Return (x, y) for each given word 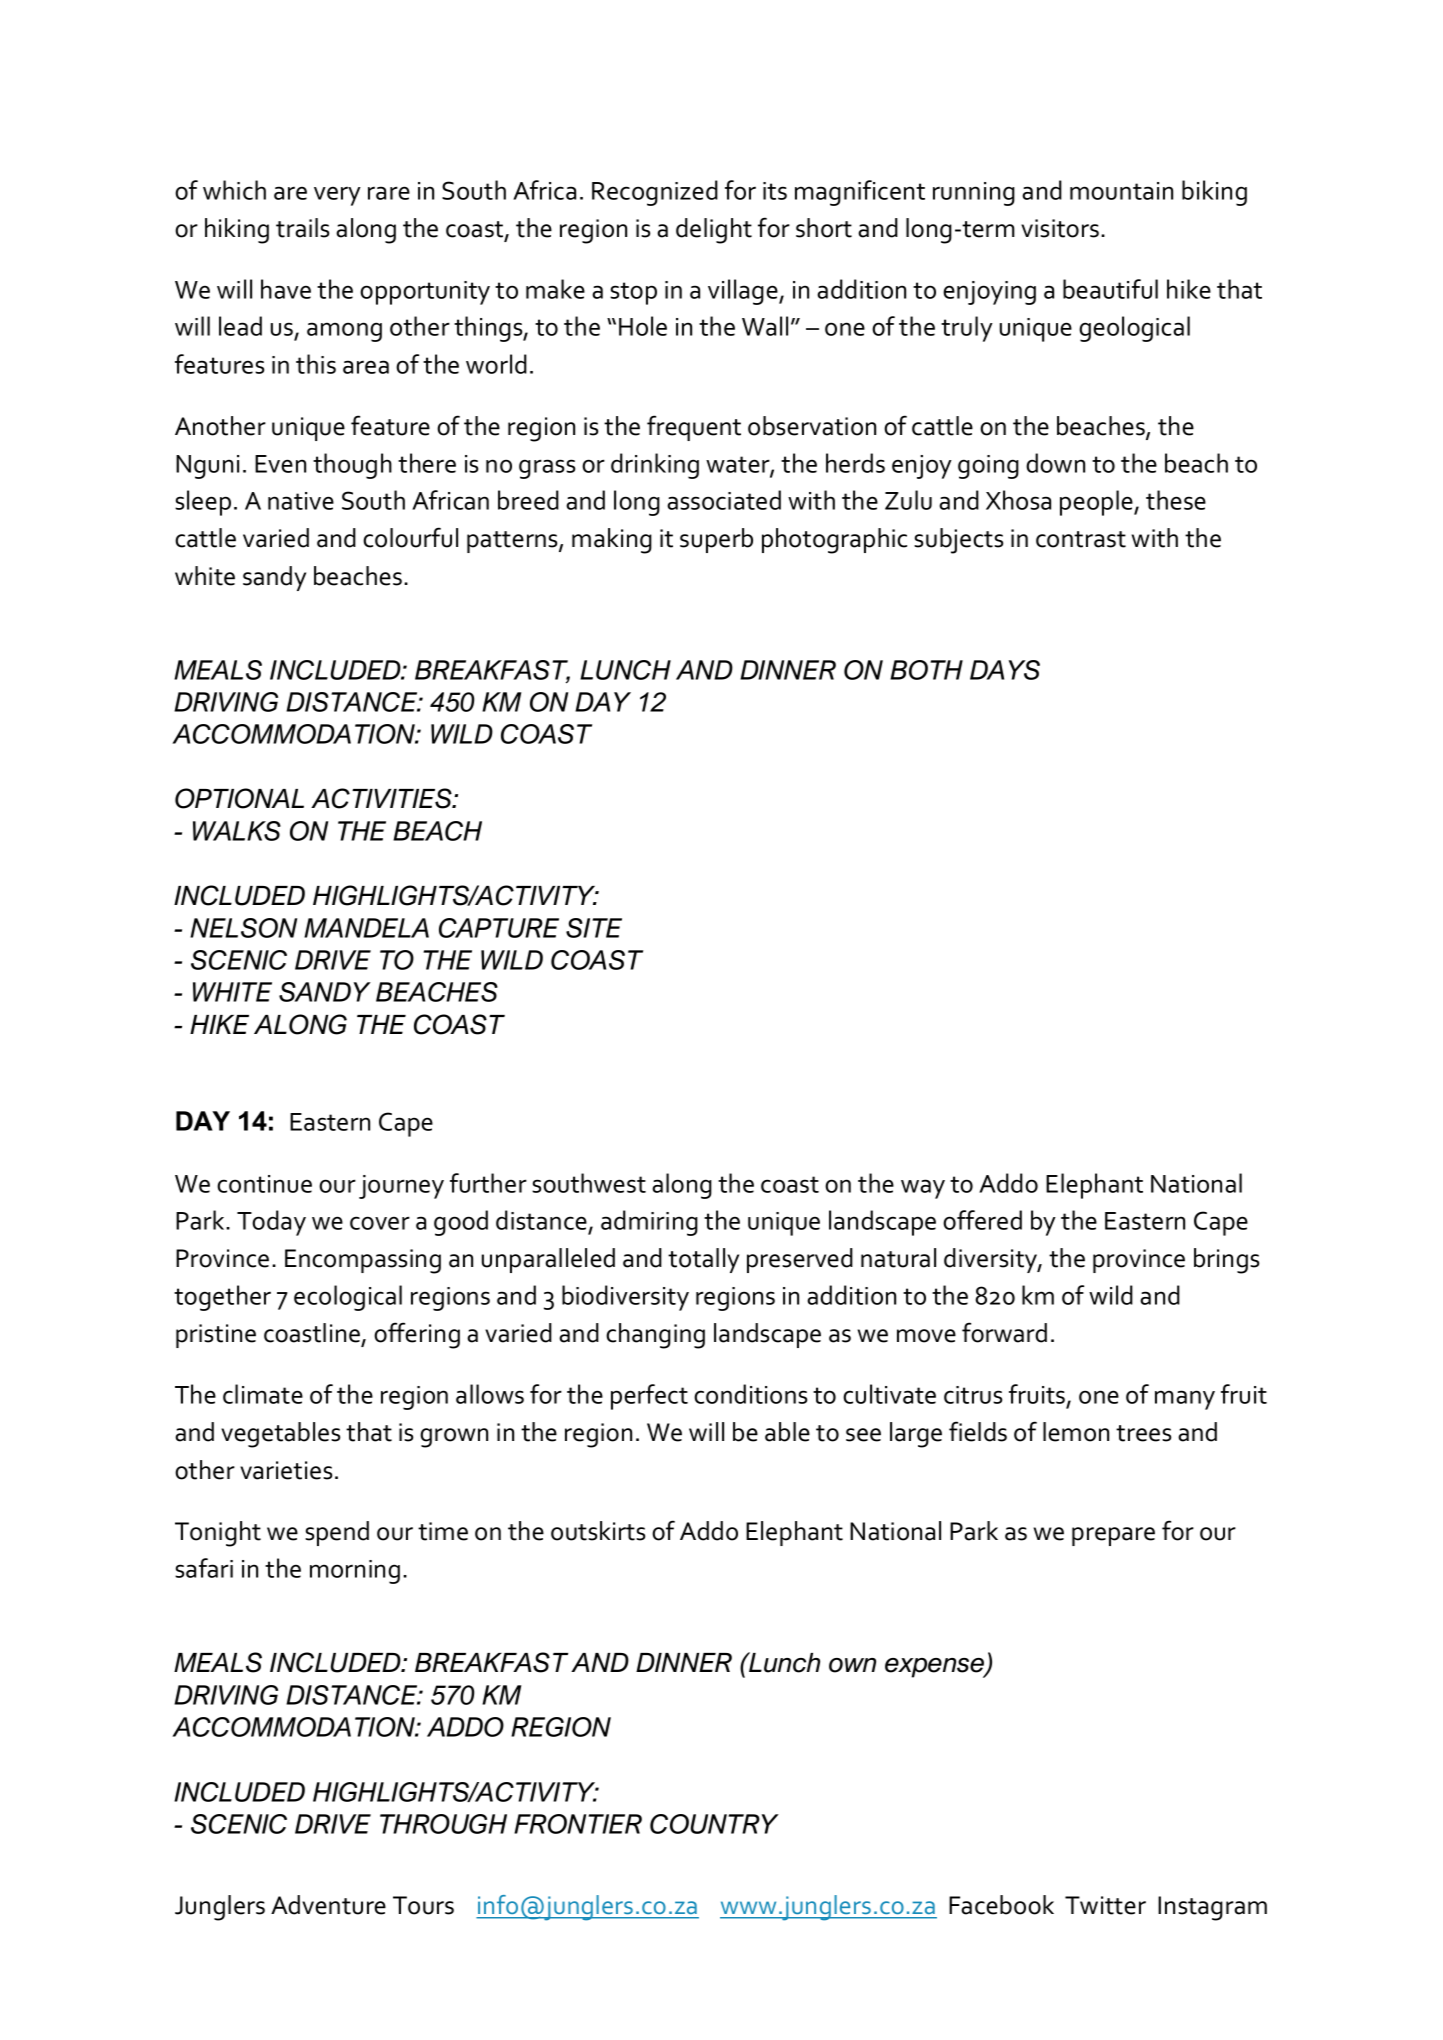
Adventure (328, 1905)
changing (655, 1336)
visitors (1060, 228)
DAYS (1005, 670)
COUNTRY (714, 1824)
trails (302, 228)
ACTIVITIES (382, 798)
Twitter (1105, 1905)
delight (714, 231)
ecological (348, 1298)
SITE (594, 928)
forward (1004, 1332)
